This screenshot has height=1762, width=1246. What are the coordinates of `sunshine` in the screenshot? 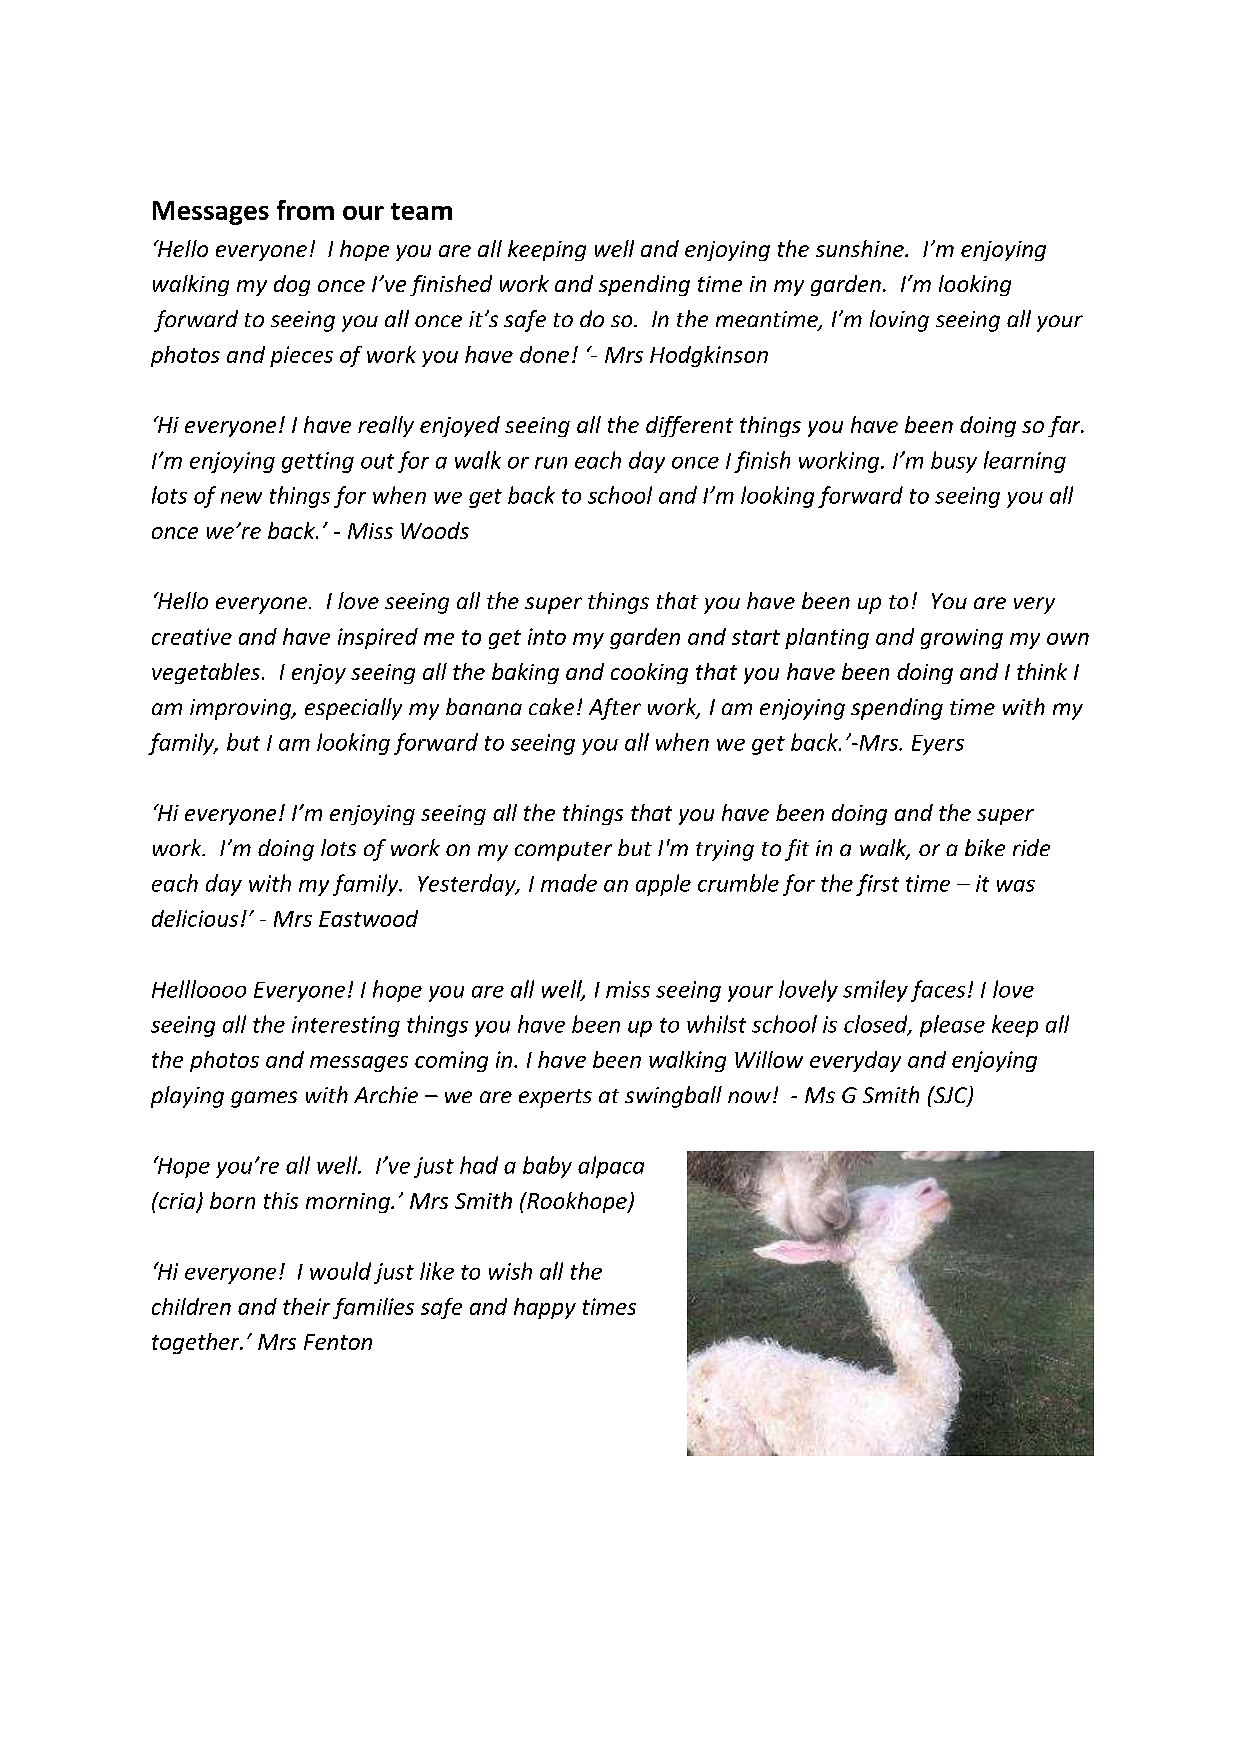 It's located at (861, 248).
